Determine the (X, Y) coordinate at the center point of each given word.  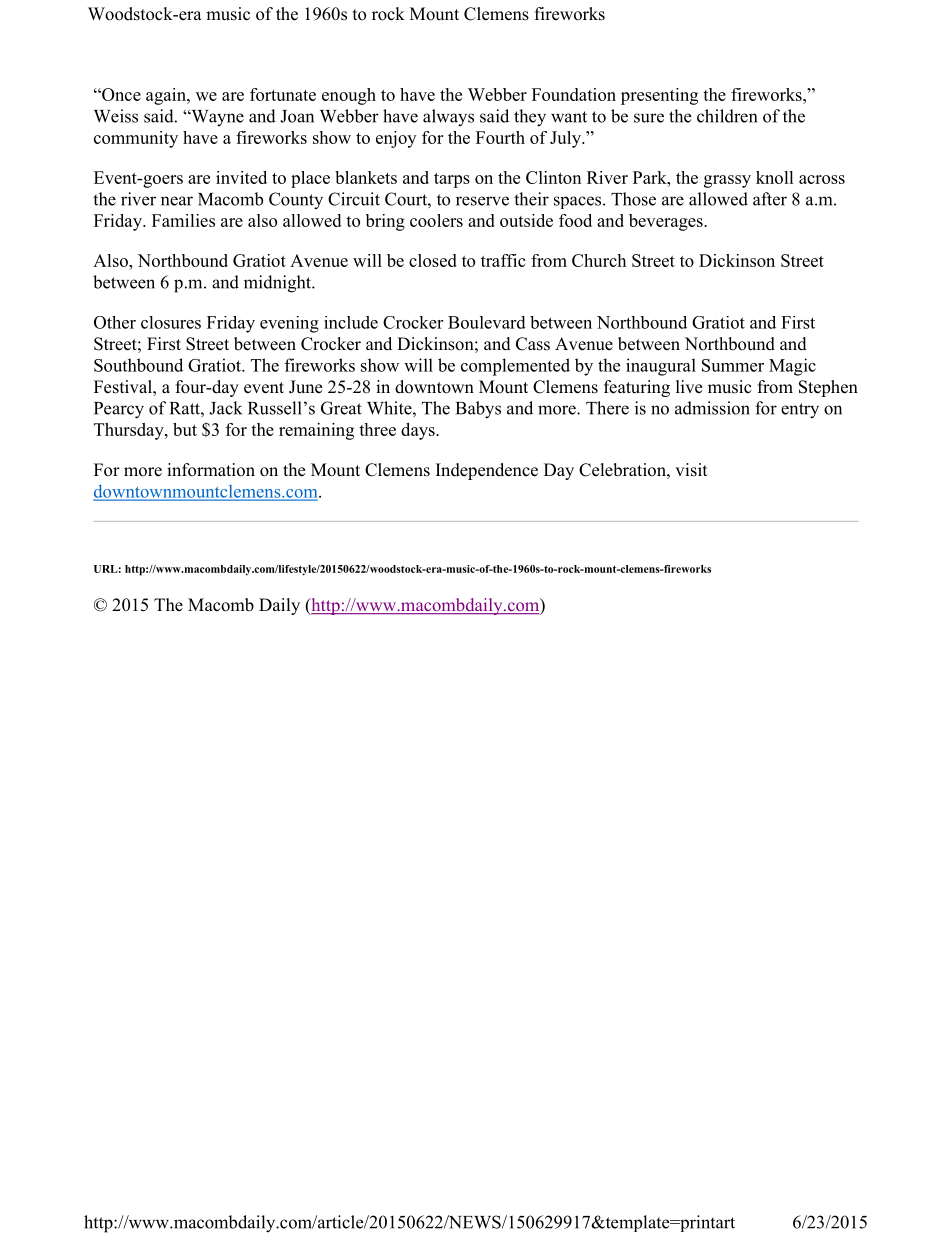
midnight (278, 284)
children (727, 116)
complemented (515, 367)
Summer (733, 365)
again (167, 96)
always (448, 118)
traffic (503, 260)
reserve (482, 201)
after (770, 199)
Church (599, 260)
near (177, 201)
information (211, 470)
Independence (487, 471)
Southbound (138, 365)
